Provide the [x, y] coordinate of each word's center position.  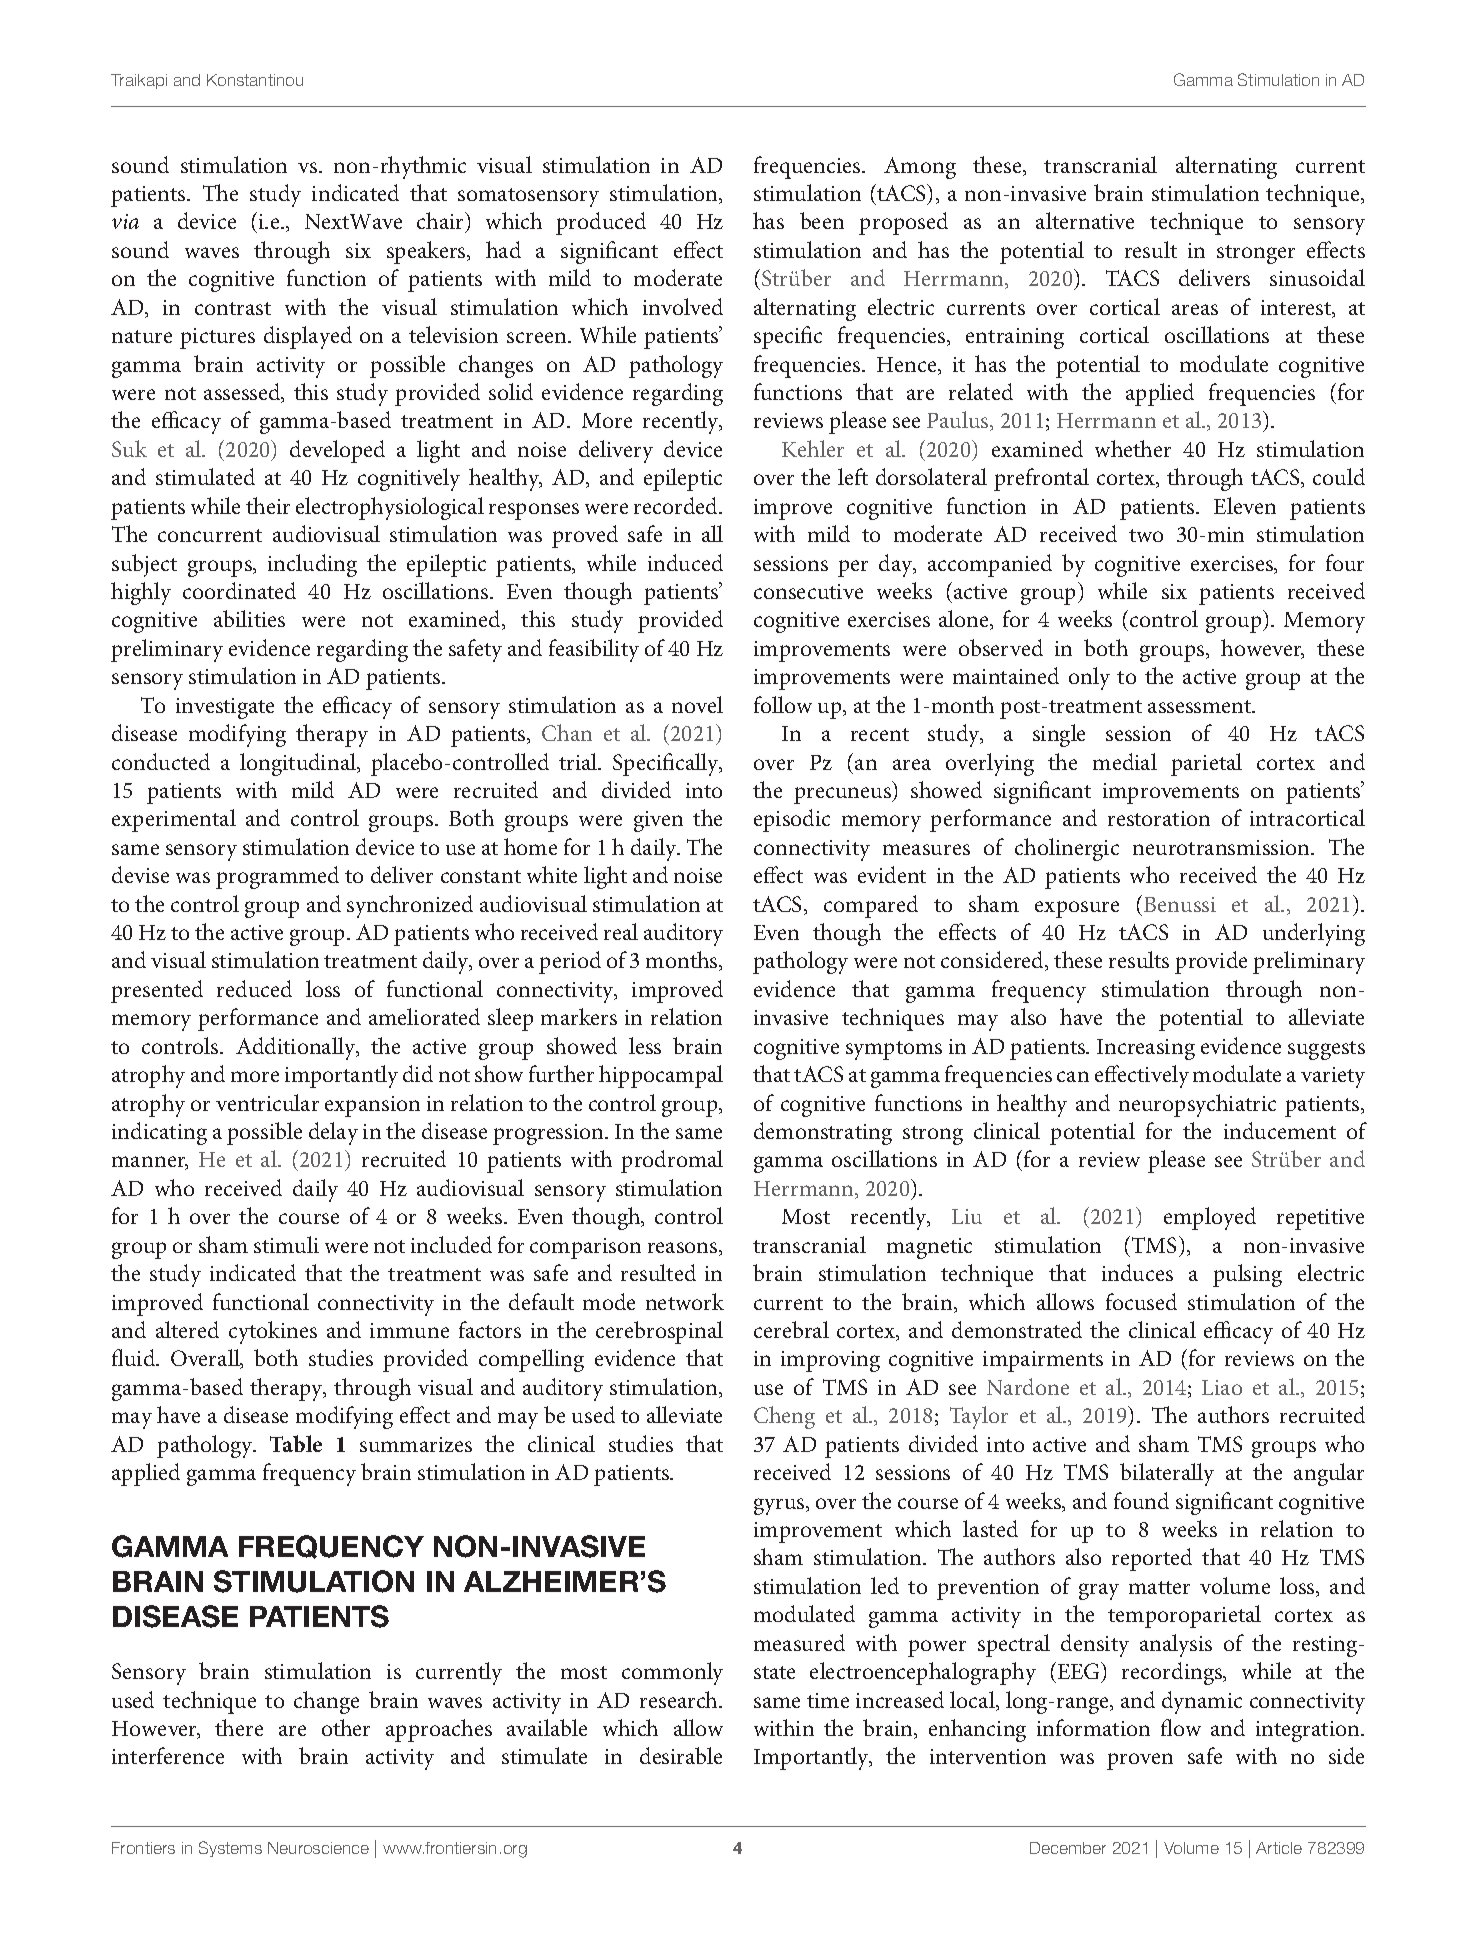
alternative [1085, 220]
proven [1140, 1761]
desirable [681, 1755]
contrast [233, 308]
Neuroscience [318, 1848]
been [822, 220]
